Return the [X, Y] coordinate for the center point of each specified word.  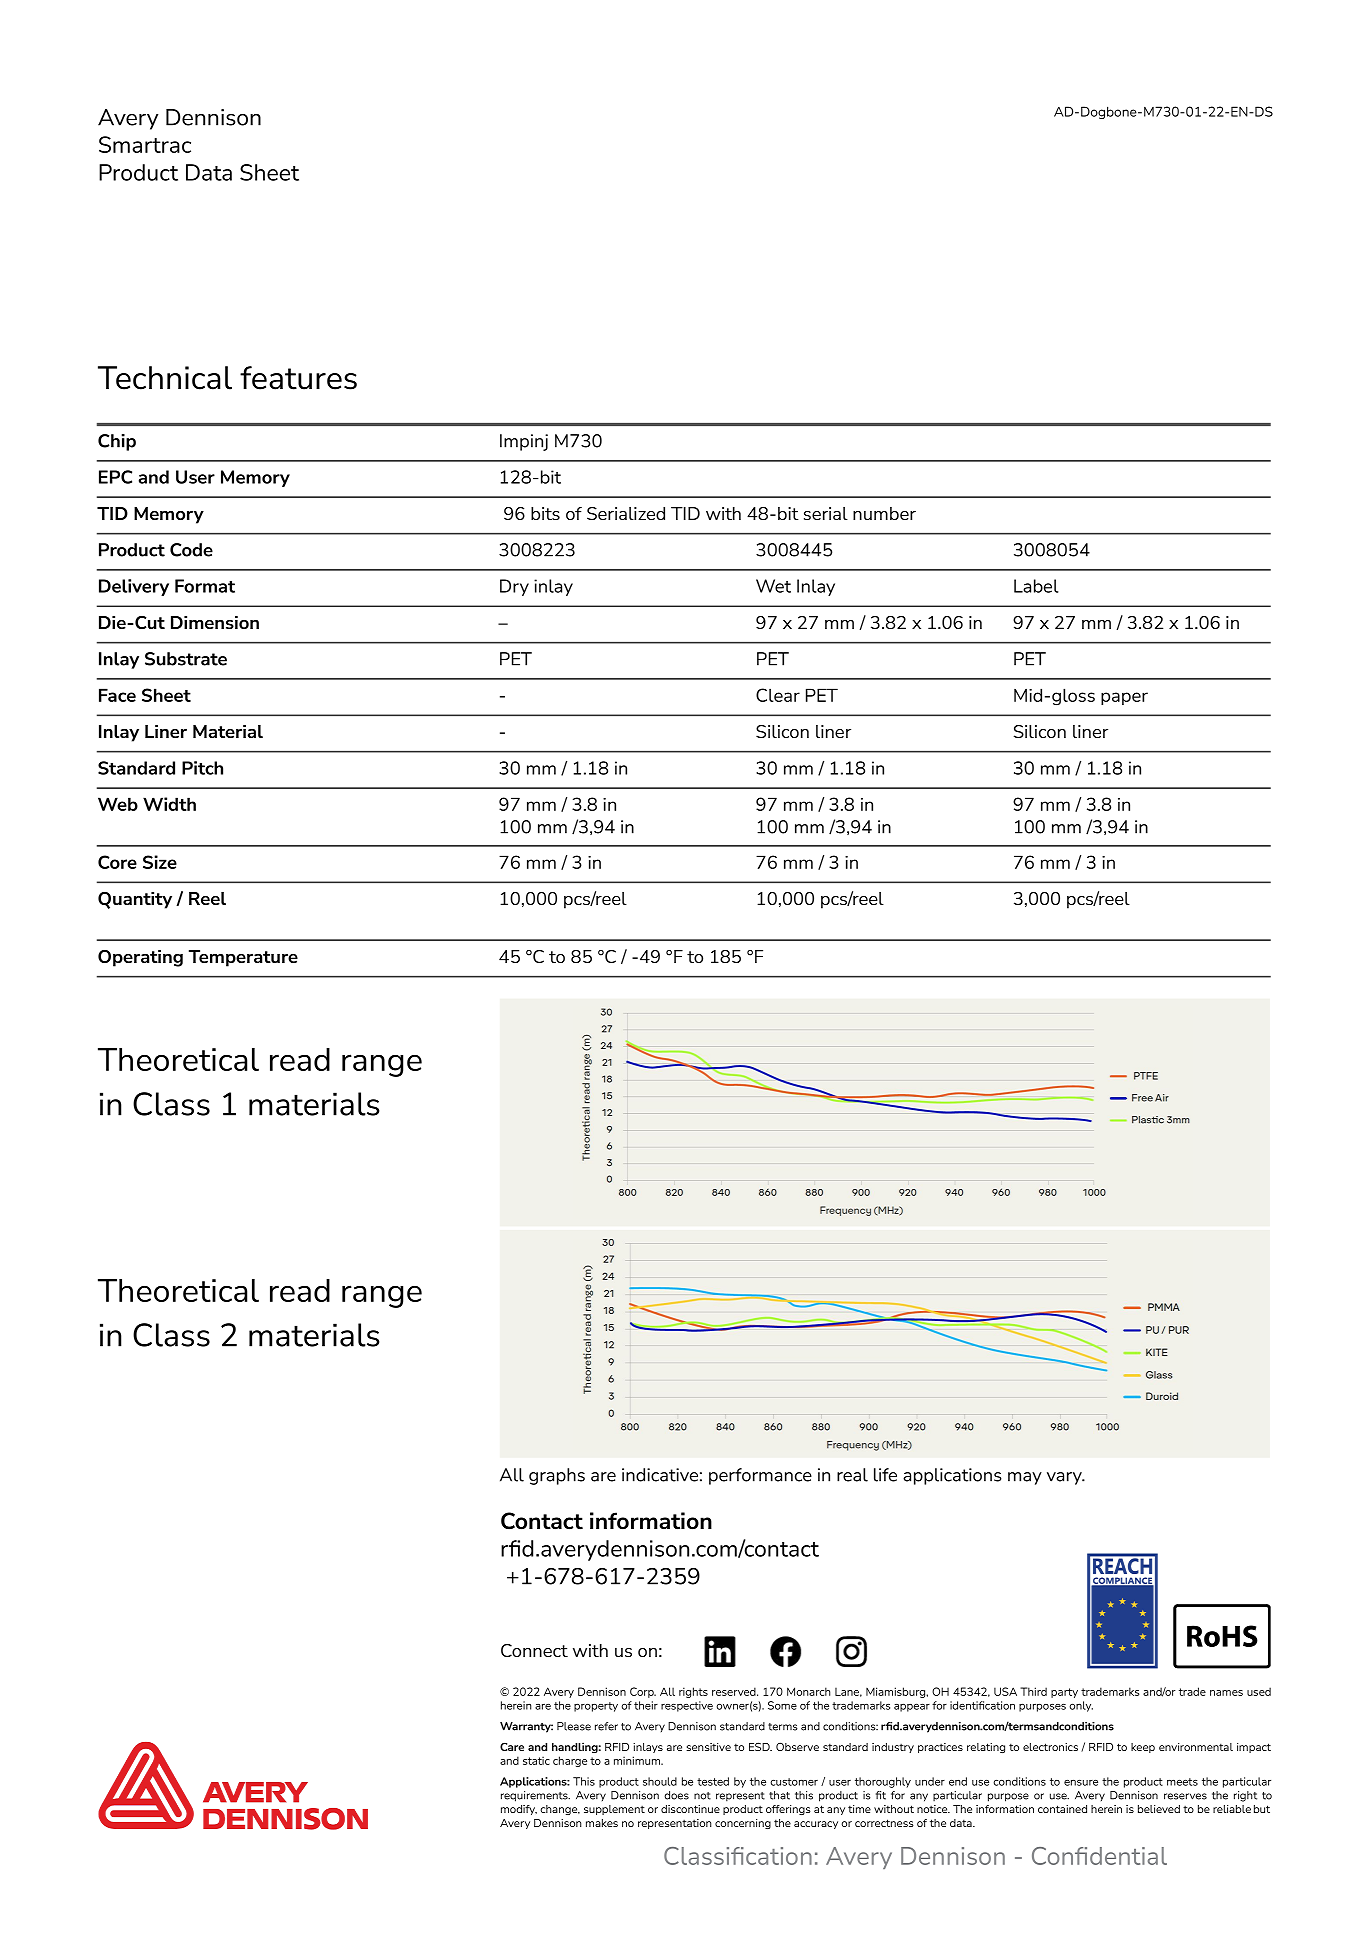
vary [1066, 1478]
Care [512, 1746]
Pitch [202, 768]
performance [760, 1476]
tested [713, 1781]
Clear [778, 695]
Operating [140, 958]
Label [1036, 586]
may [1025, 1478]
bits [545, 513]
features [298, 378]
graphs [557, 1476]
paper [1124, 698]
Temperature [243, 958]
